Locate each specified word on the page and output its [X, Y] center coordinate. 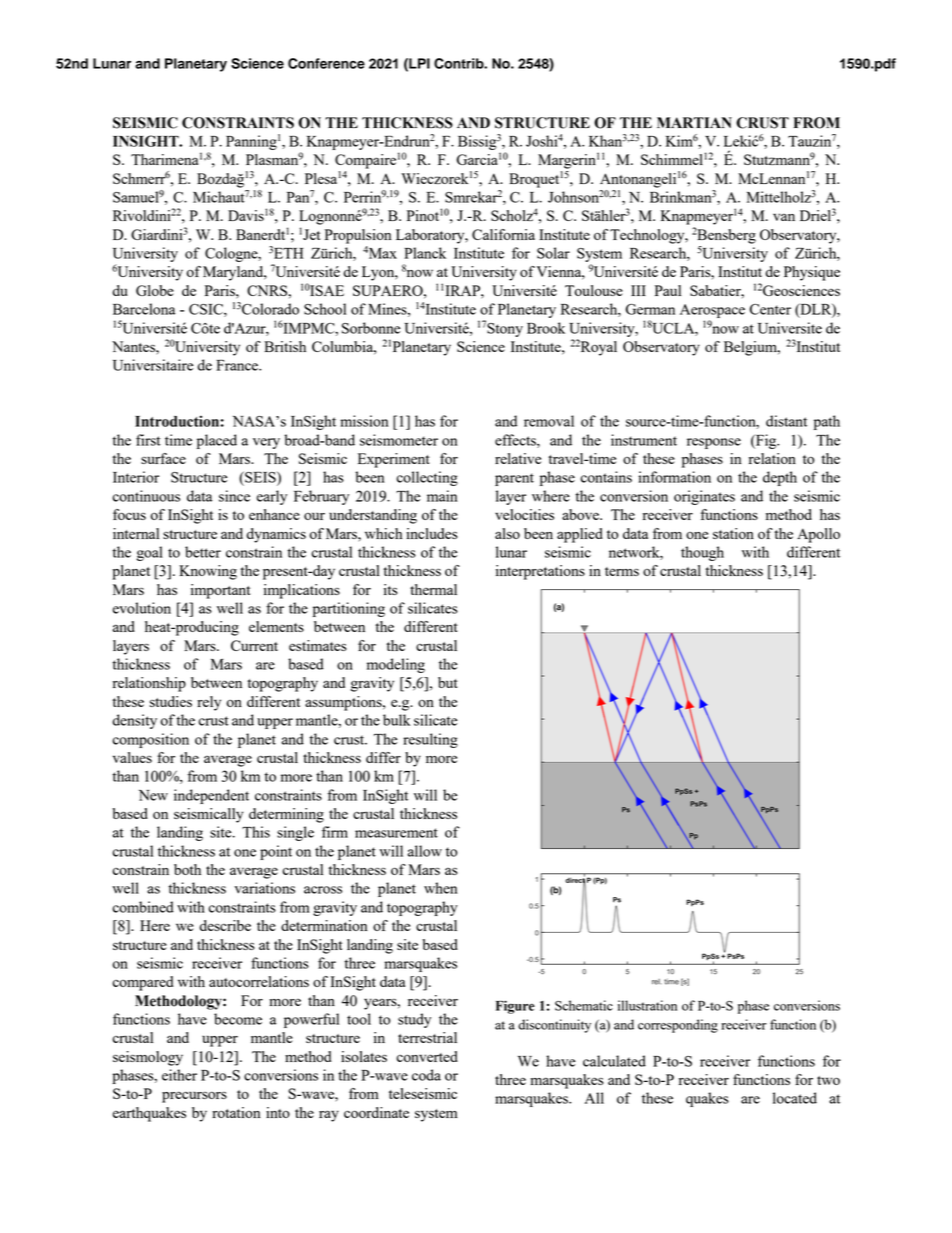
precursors [194, 1097]
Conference [326, 63]
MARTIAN [694, 122]
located [795, 1098]
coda [426, 1075]
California [503, 234]
